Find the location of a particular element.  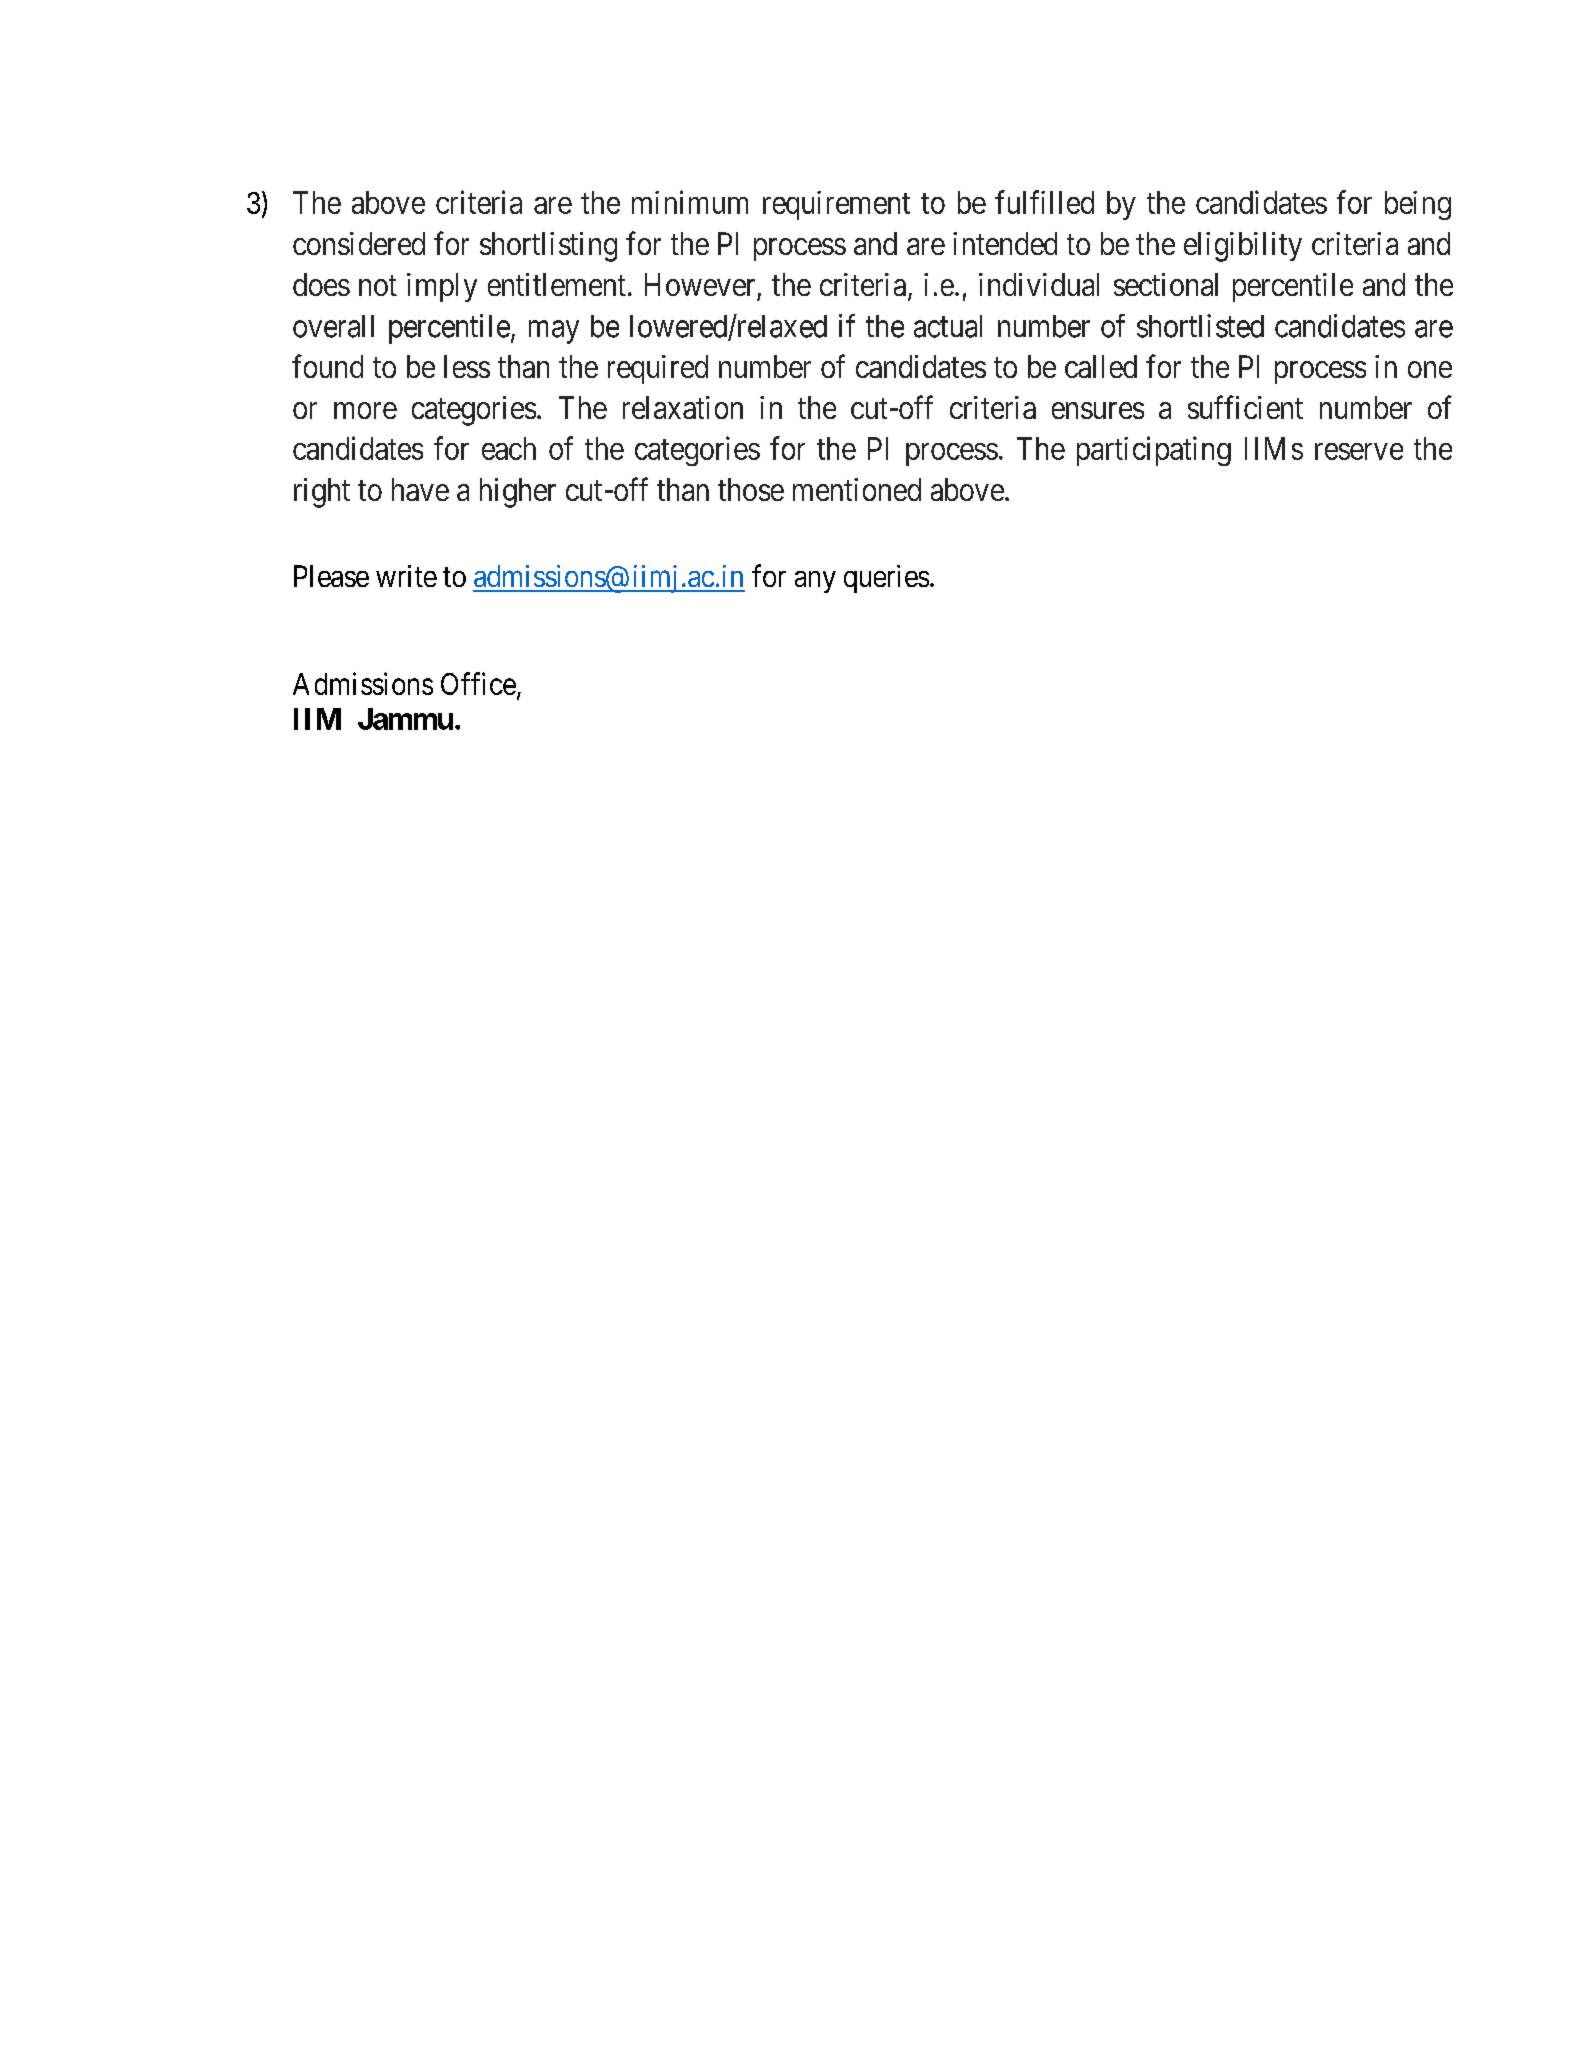

requirement is located at coordinates (836, 205).
